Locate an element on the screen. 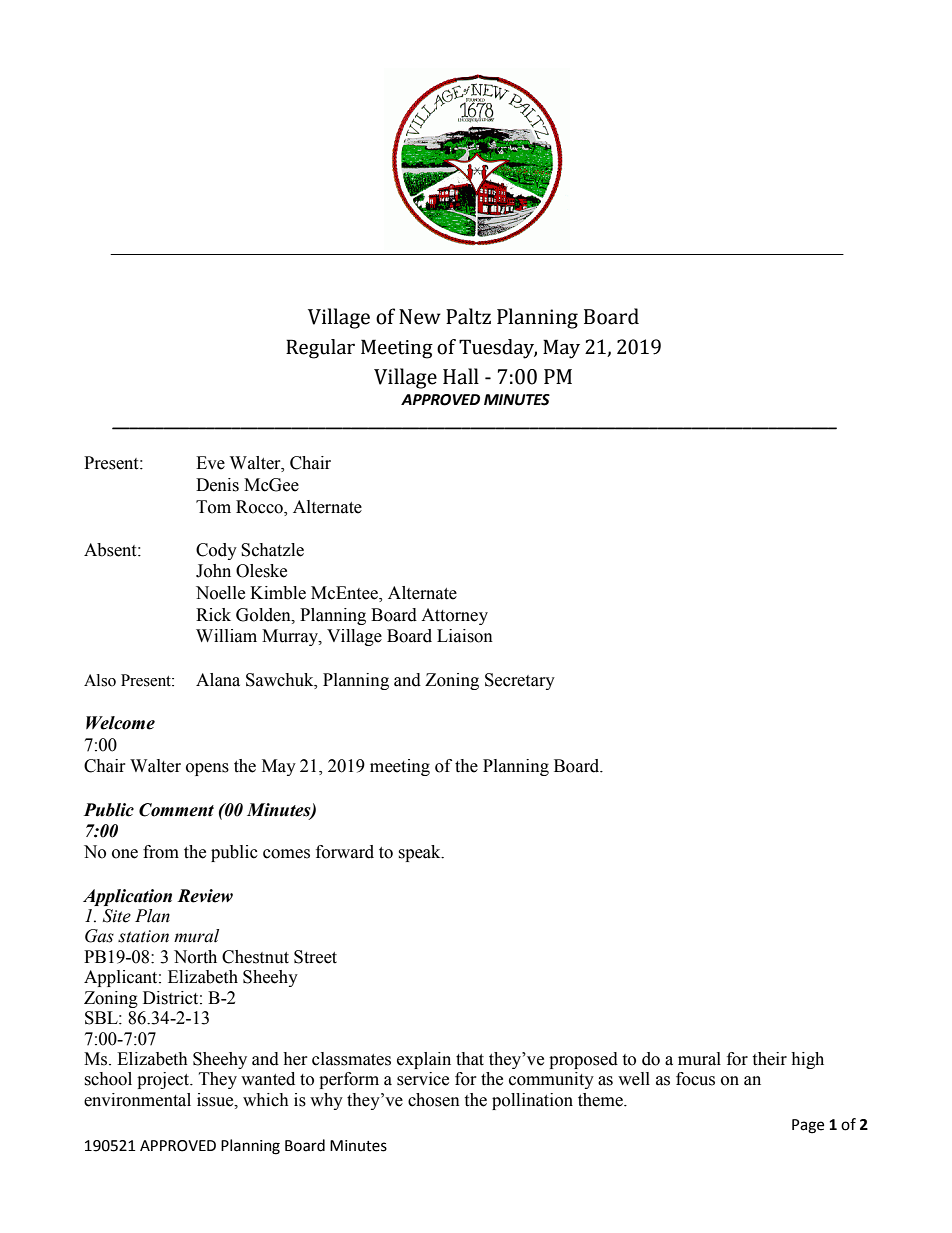 The height and width of the screenshot is (1233, 952). Rick is located at coordinates (213, 615).
